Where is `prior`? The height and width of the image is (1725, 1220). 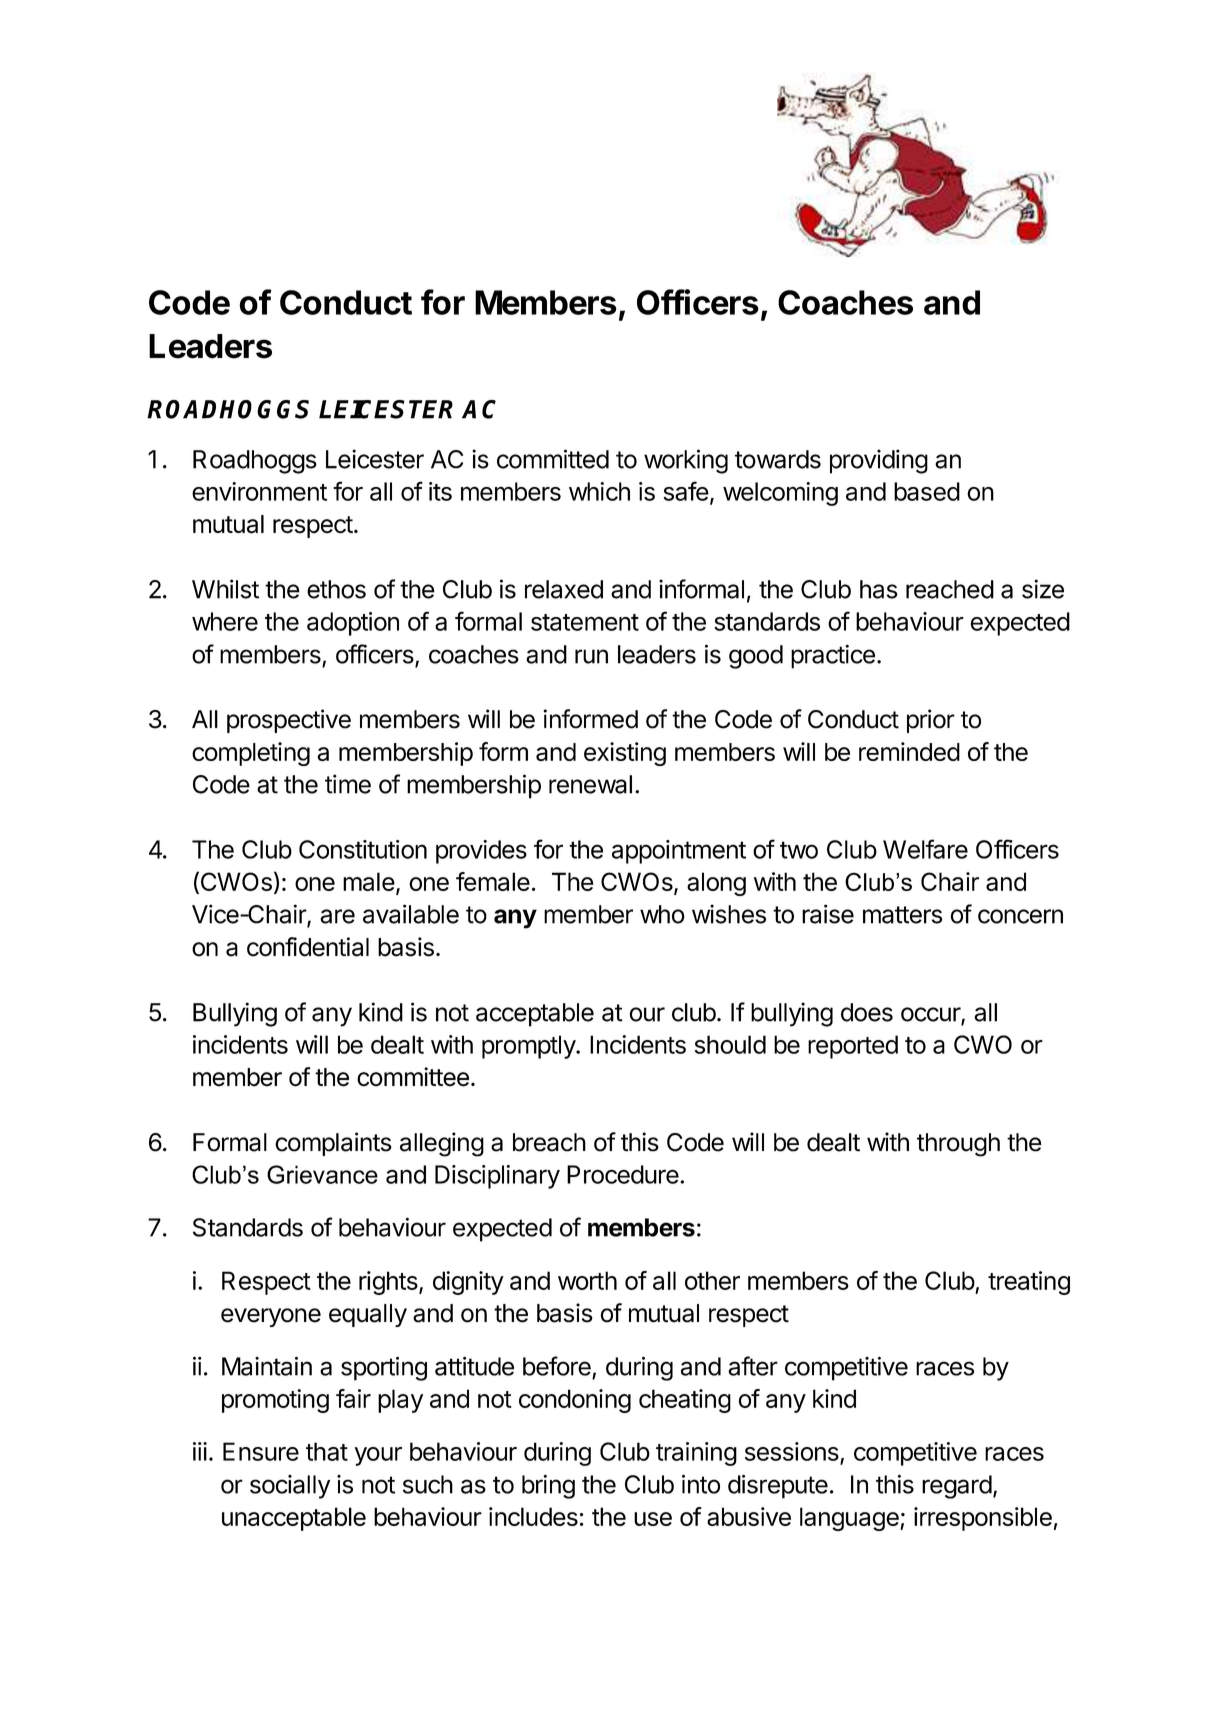
prior is located at coordinates (931, 721).
